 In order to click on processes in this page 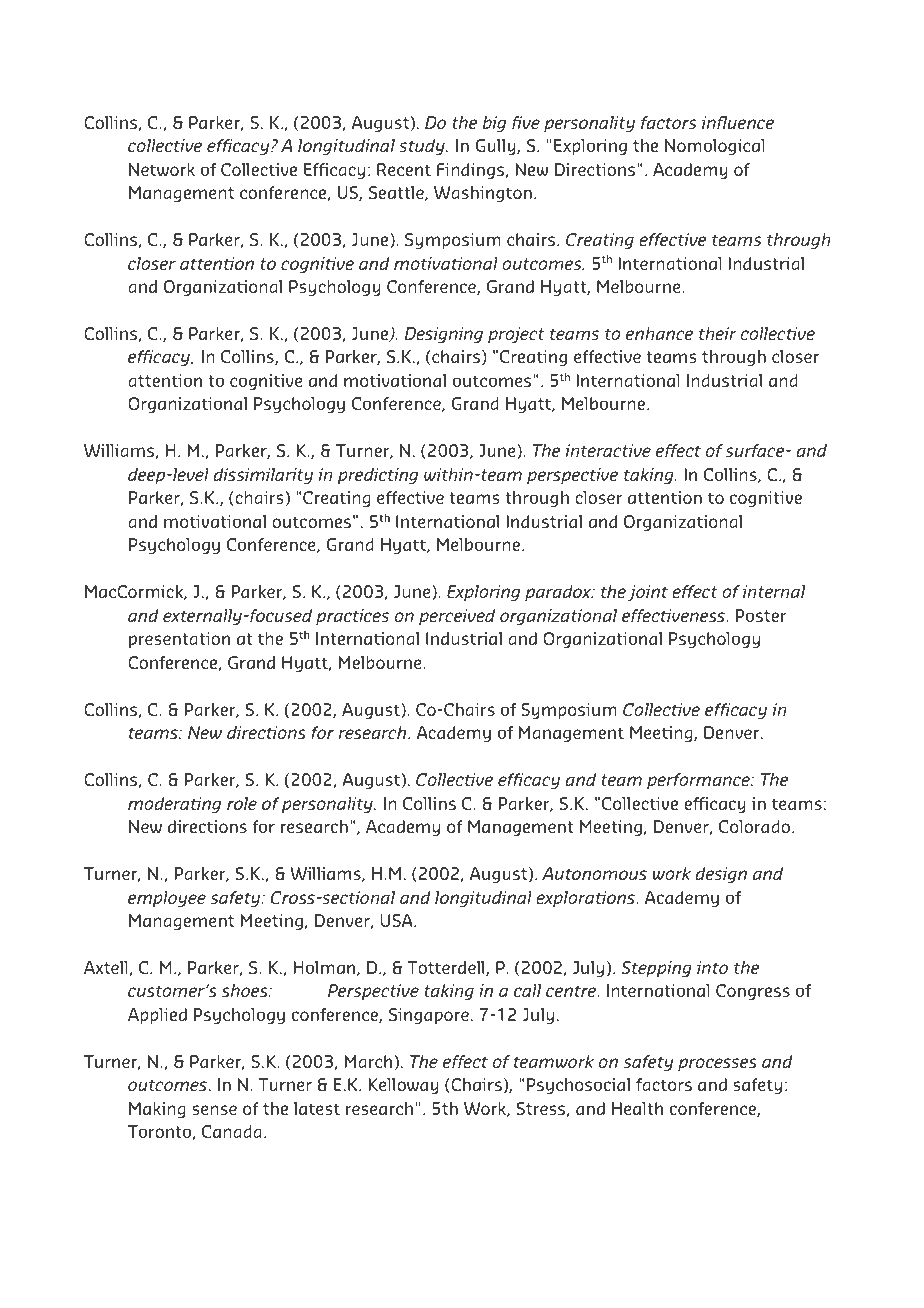, I will do `click(717, 1064)`.
